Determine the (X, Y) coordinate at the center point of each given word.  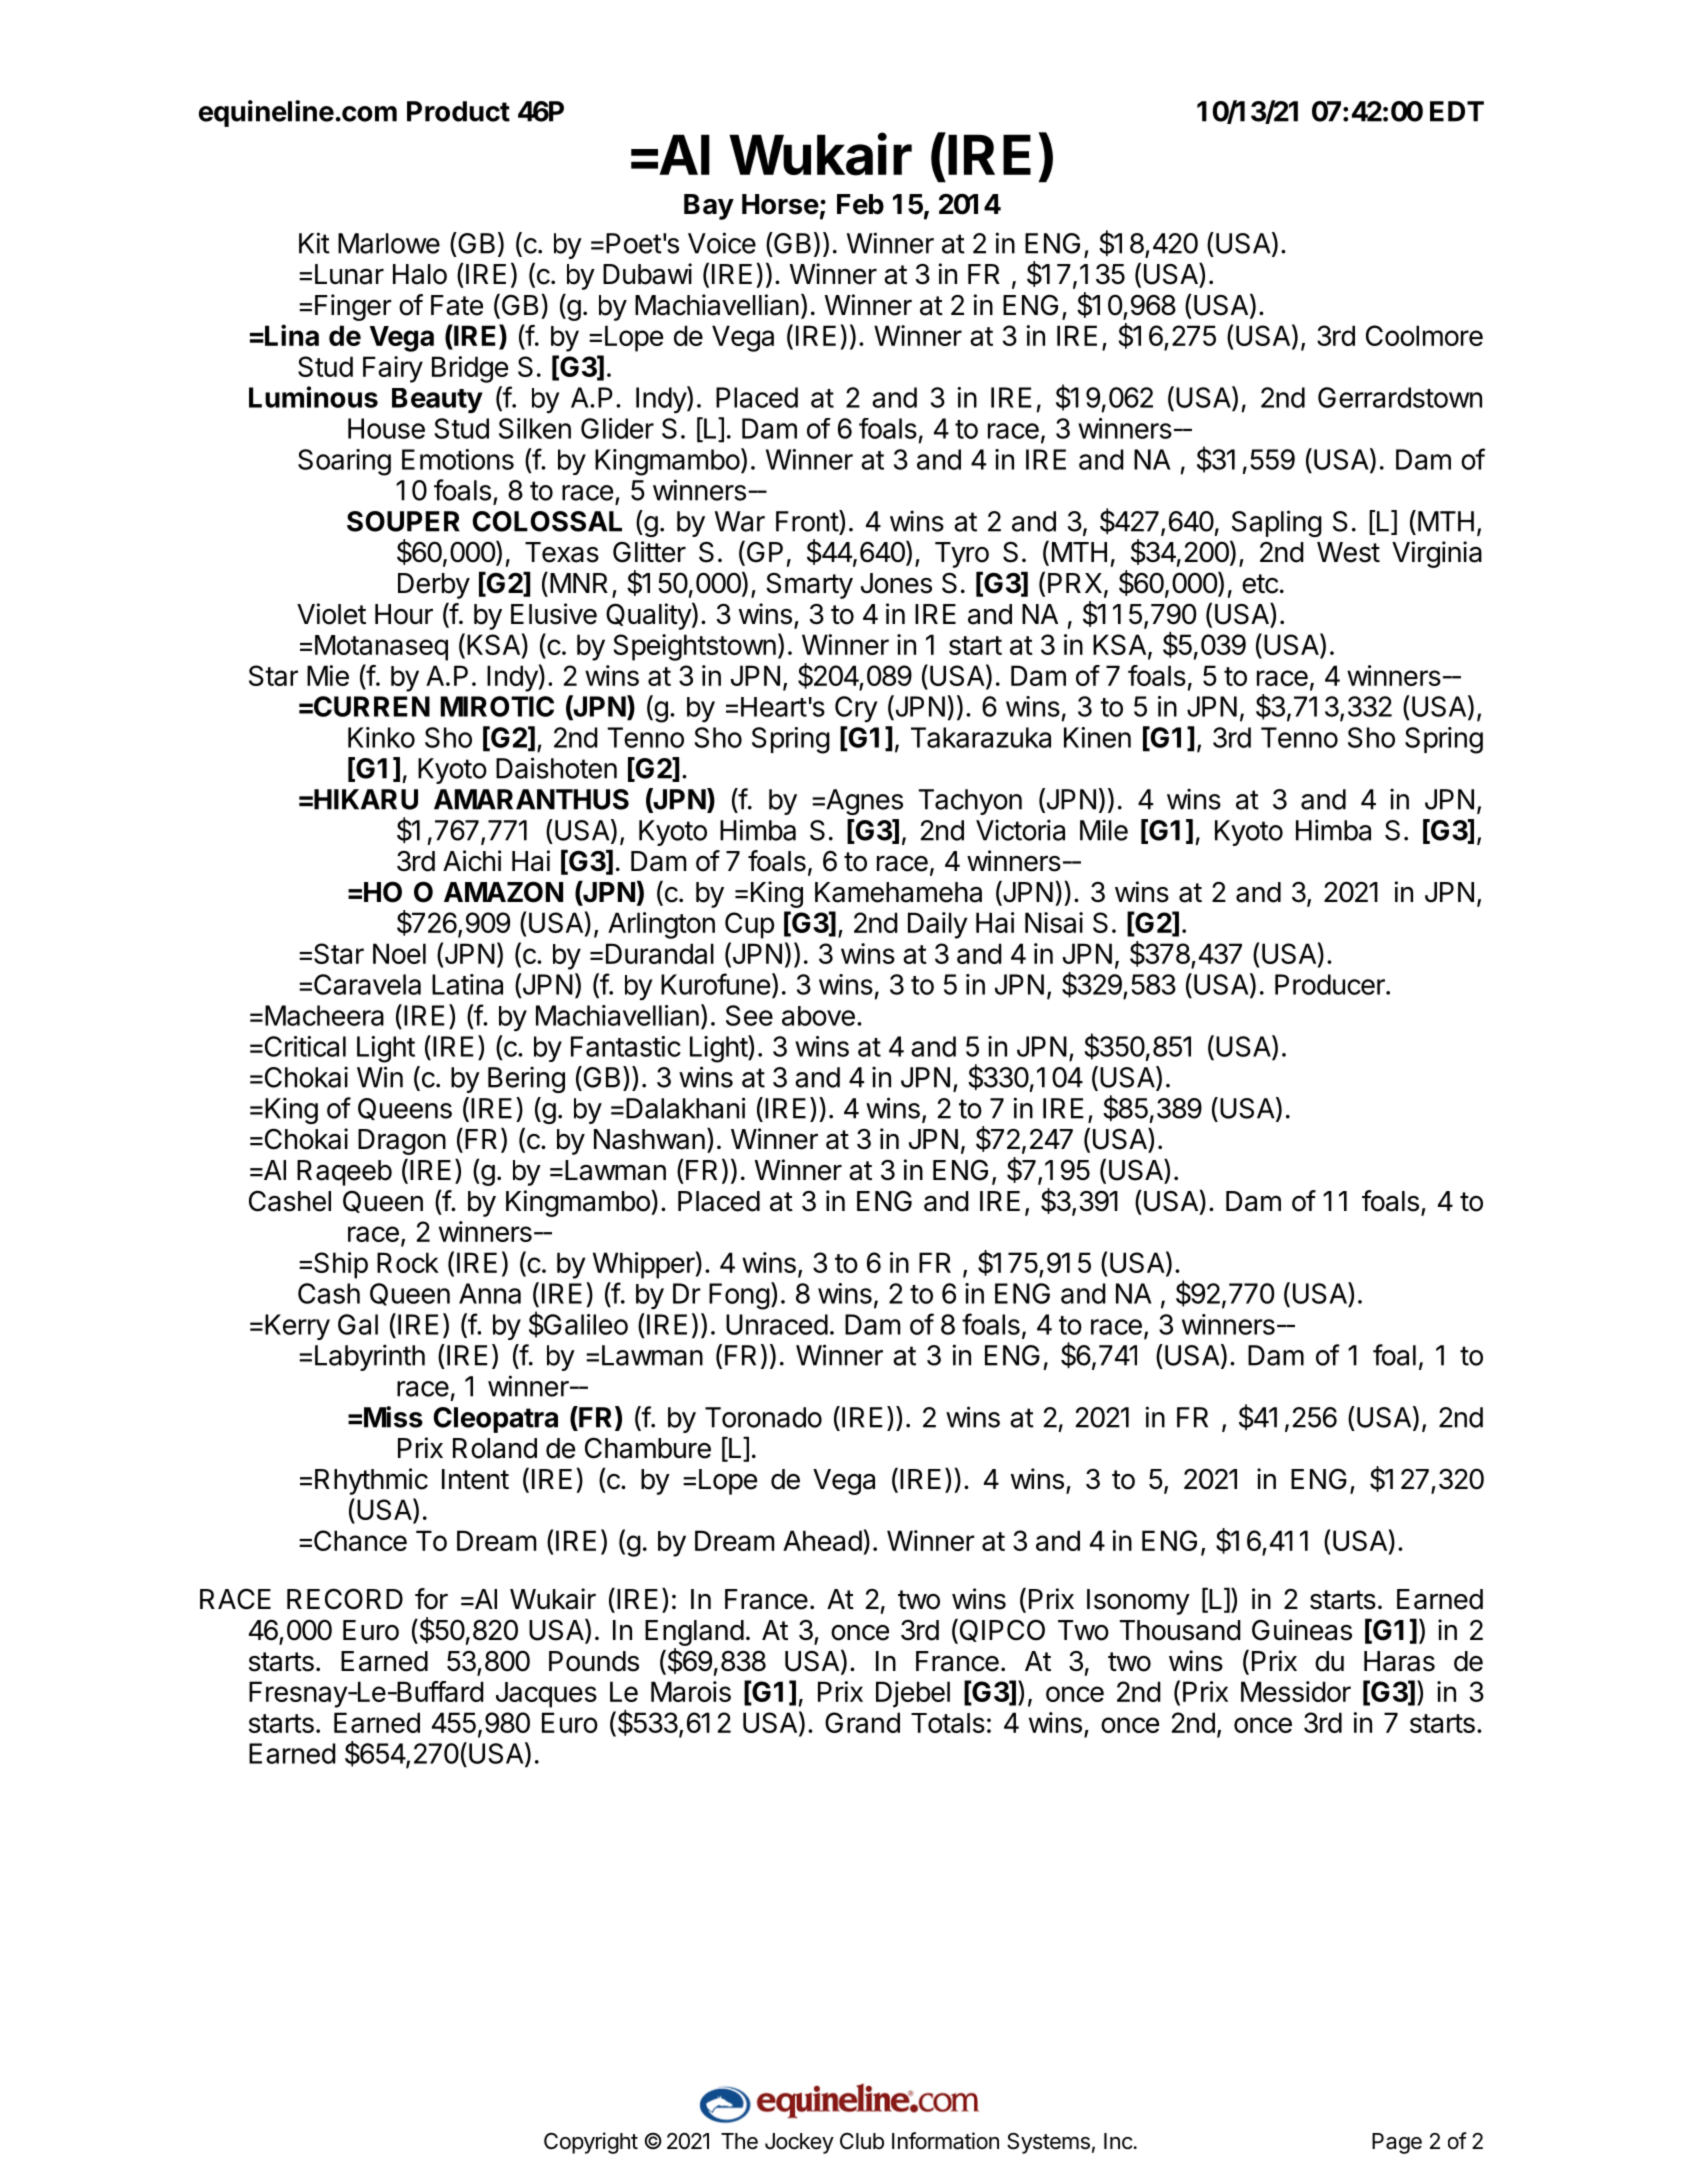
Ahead (822, 1540)
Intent (475, 1479)
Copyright (591, 2143)
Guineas (1302, 1630)
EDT (1457, 111)
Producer (1331, 984)
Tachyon (970, 802)
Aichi (472, 861)
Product (458, 111)
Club (862, 2141)
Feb (860, 204)
